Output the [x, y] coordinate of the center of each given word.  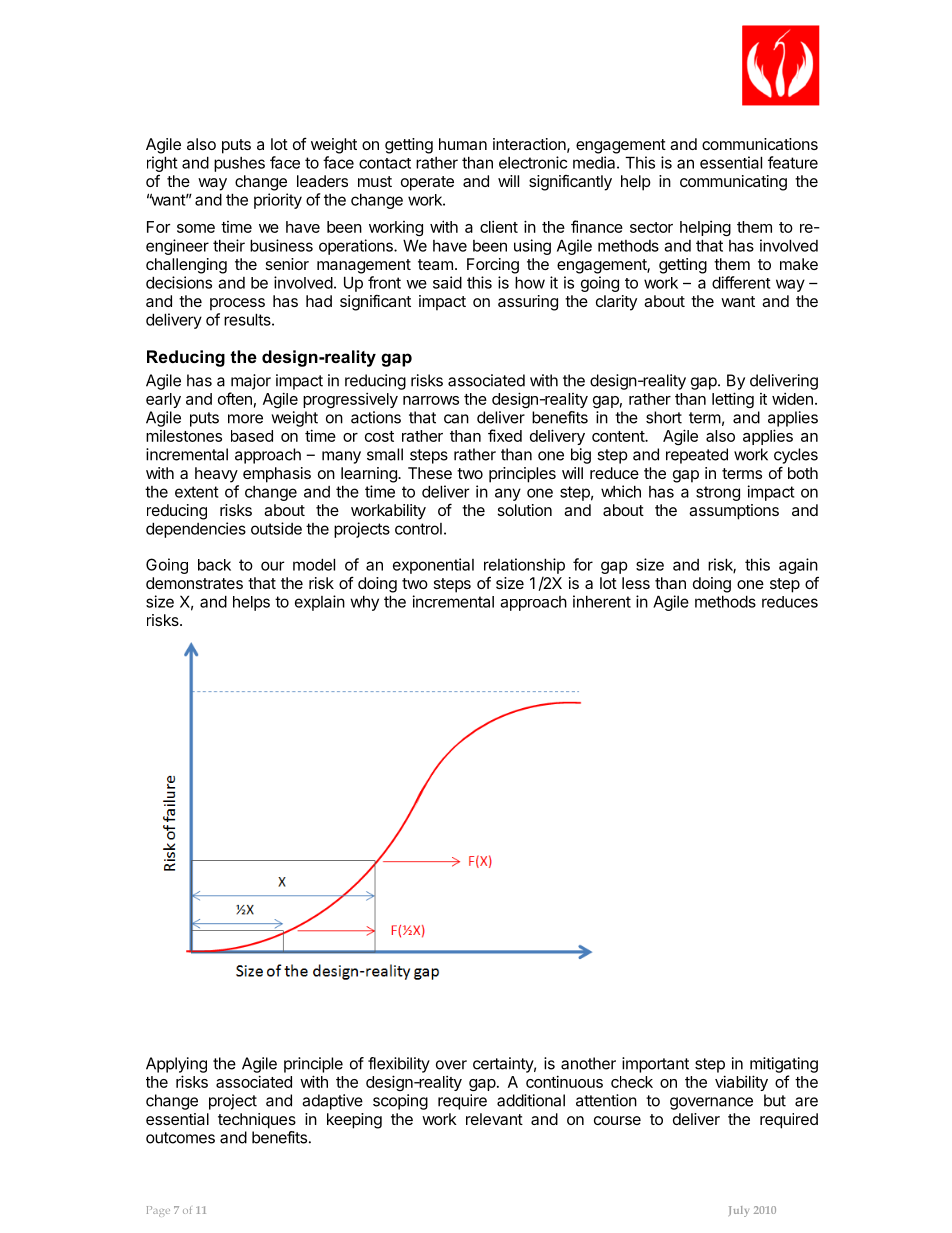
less [636, 583]
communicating [733, 183]
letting [733, 400]
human [463, 144]
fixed [505, 435]
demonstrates [194, 583]
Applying [176, 1065]
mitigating [784, 1065]
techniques [257, 1121]
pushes [239, 164]
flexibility [399, 1065]
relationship [524, 566]
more [245, 419]
